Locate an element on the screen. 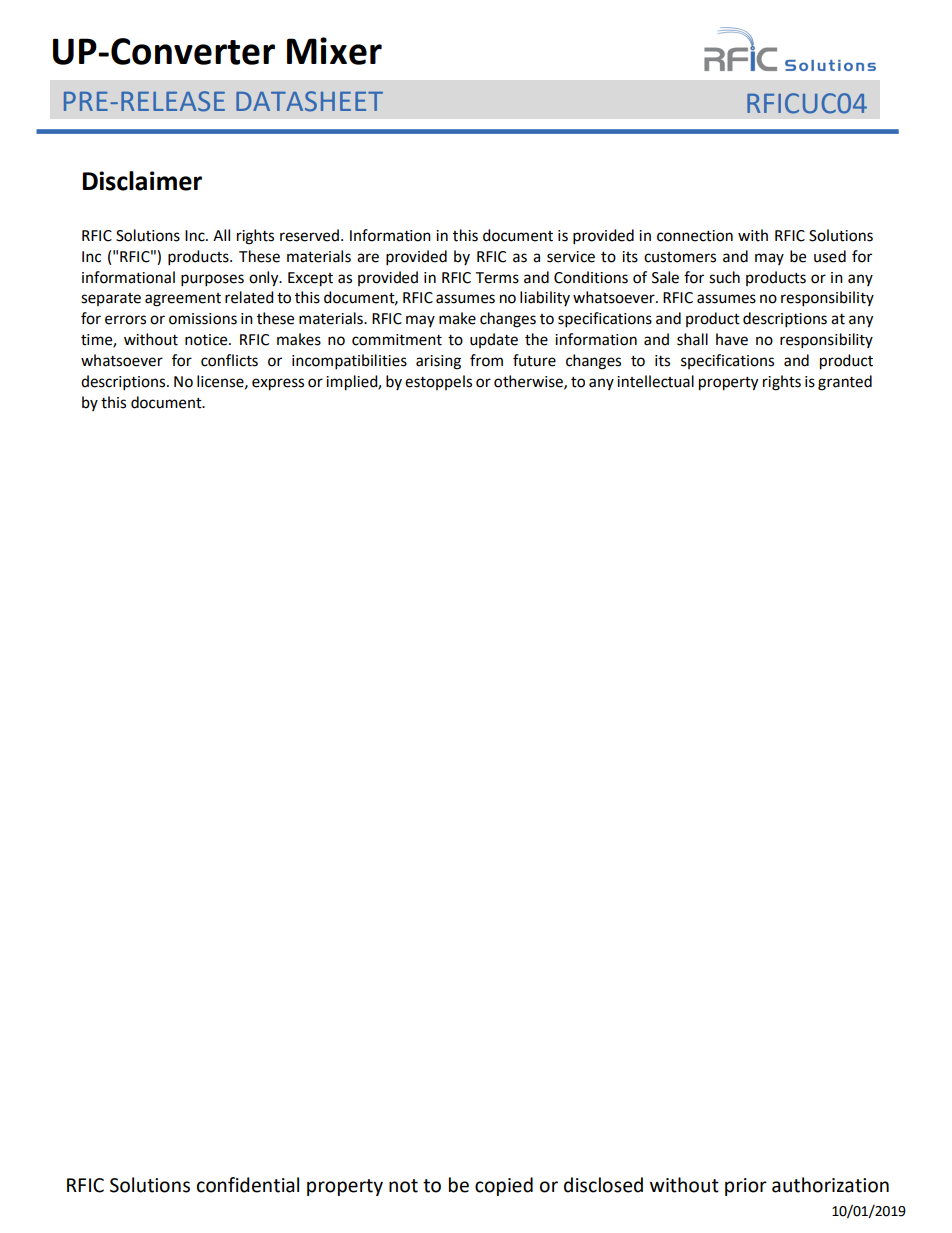 The width and height of the screenshot is (952, 1233). confidential is located at coordinates (248, 1185).
